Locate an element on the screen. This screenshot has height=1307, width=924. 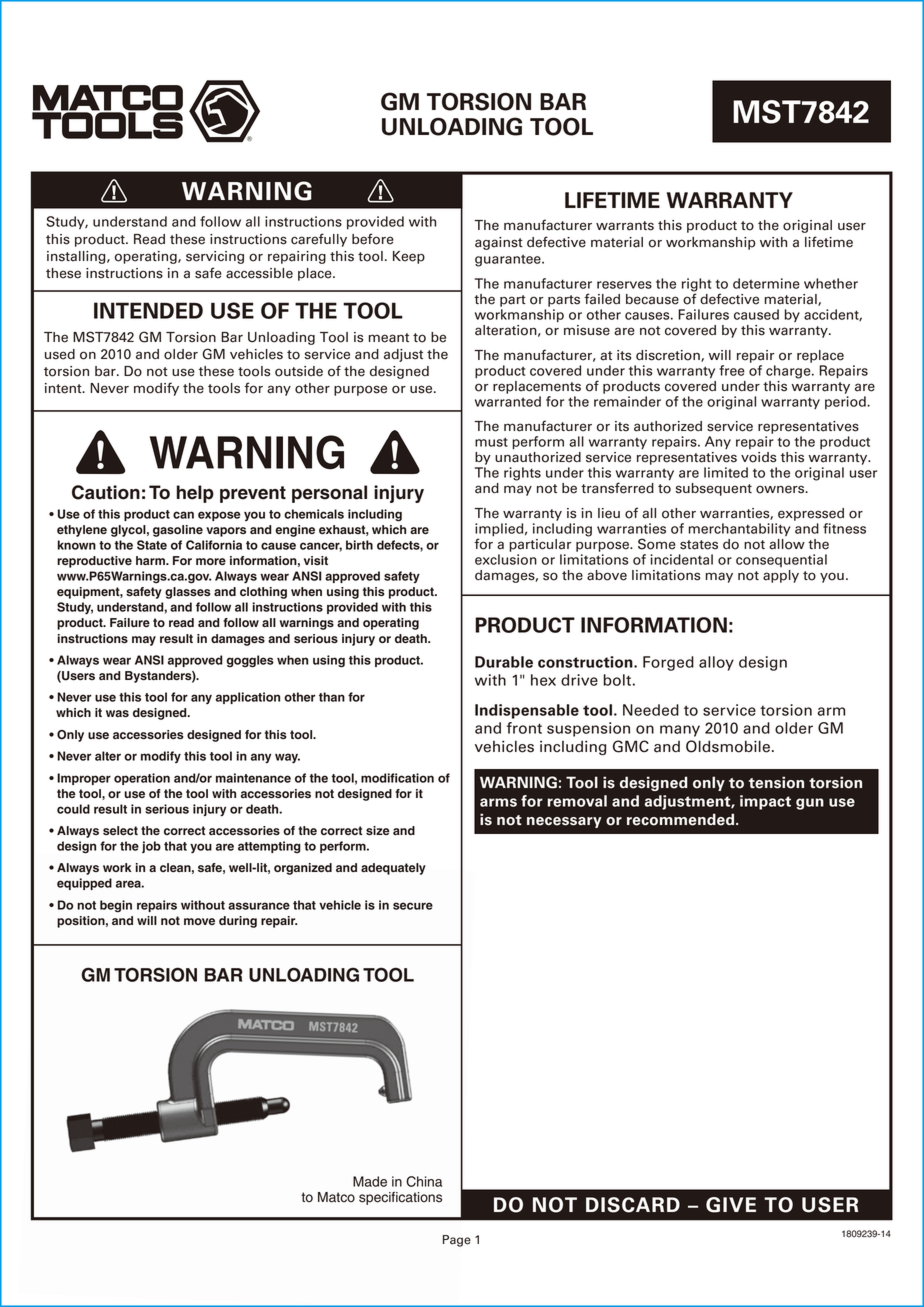
must is located at coordinates (491, 442).
